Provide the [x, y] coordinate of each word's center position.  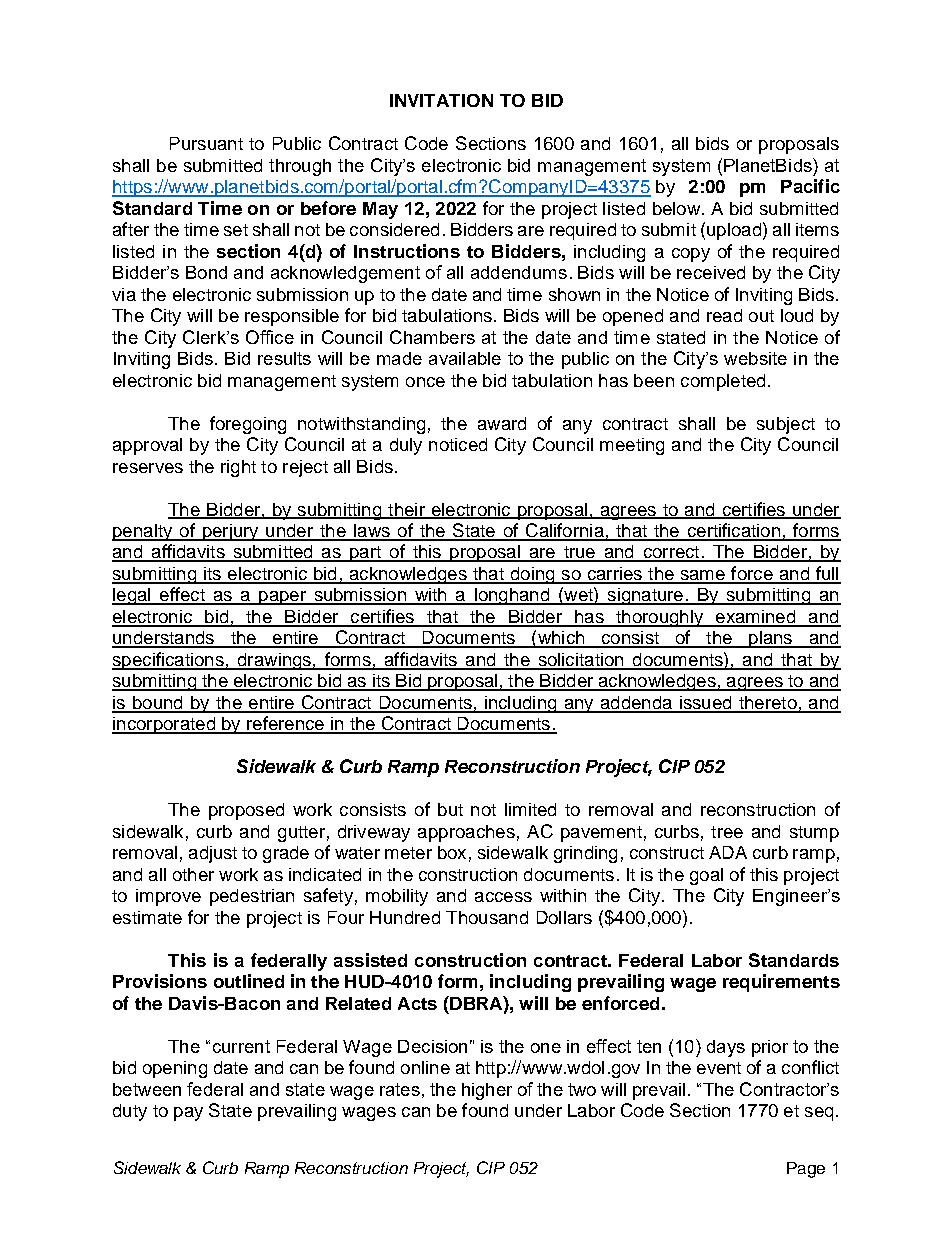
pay [188, 1114]
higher [487, 1091]
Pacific [810, 186]
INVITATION [441, 100]
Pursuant [206, 143]
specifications [169, 661]
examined [756, 618]
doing [532, 575]
